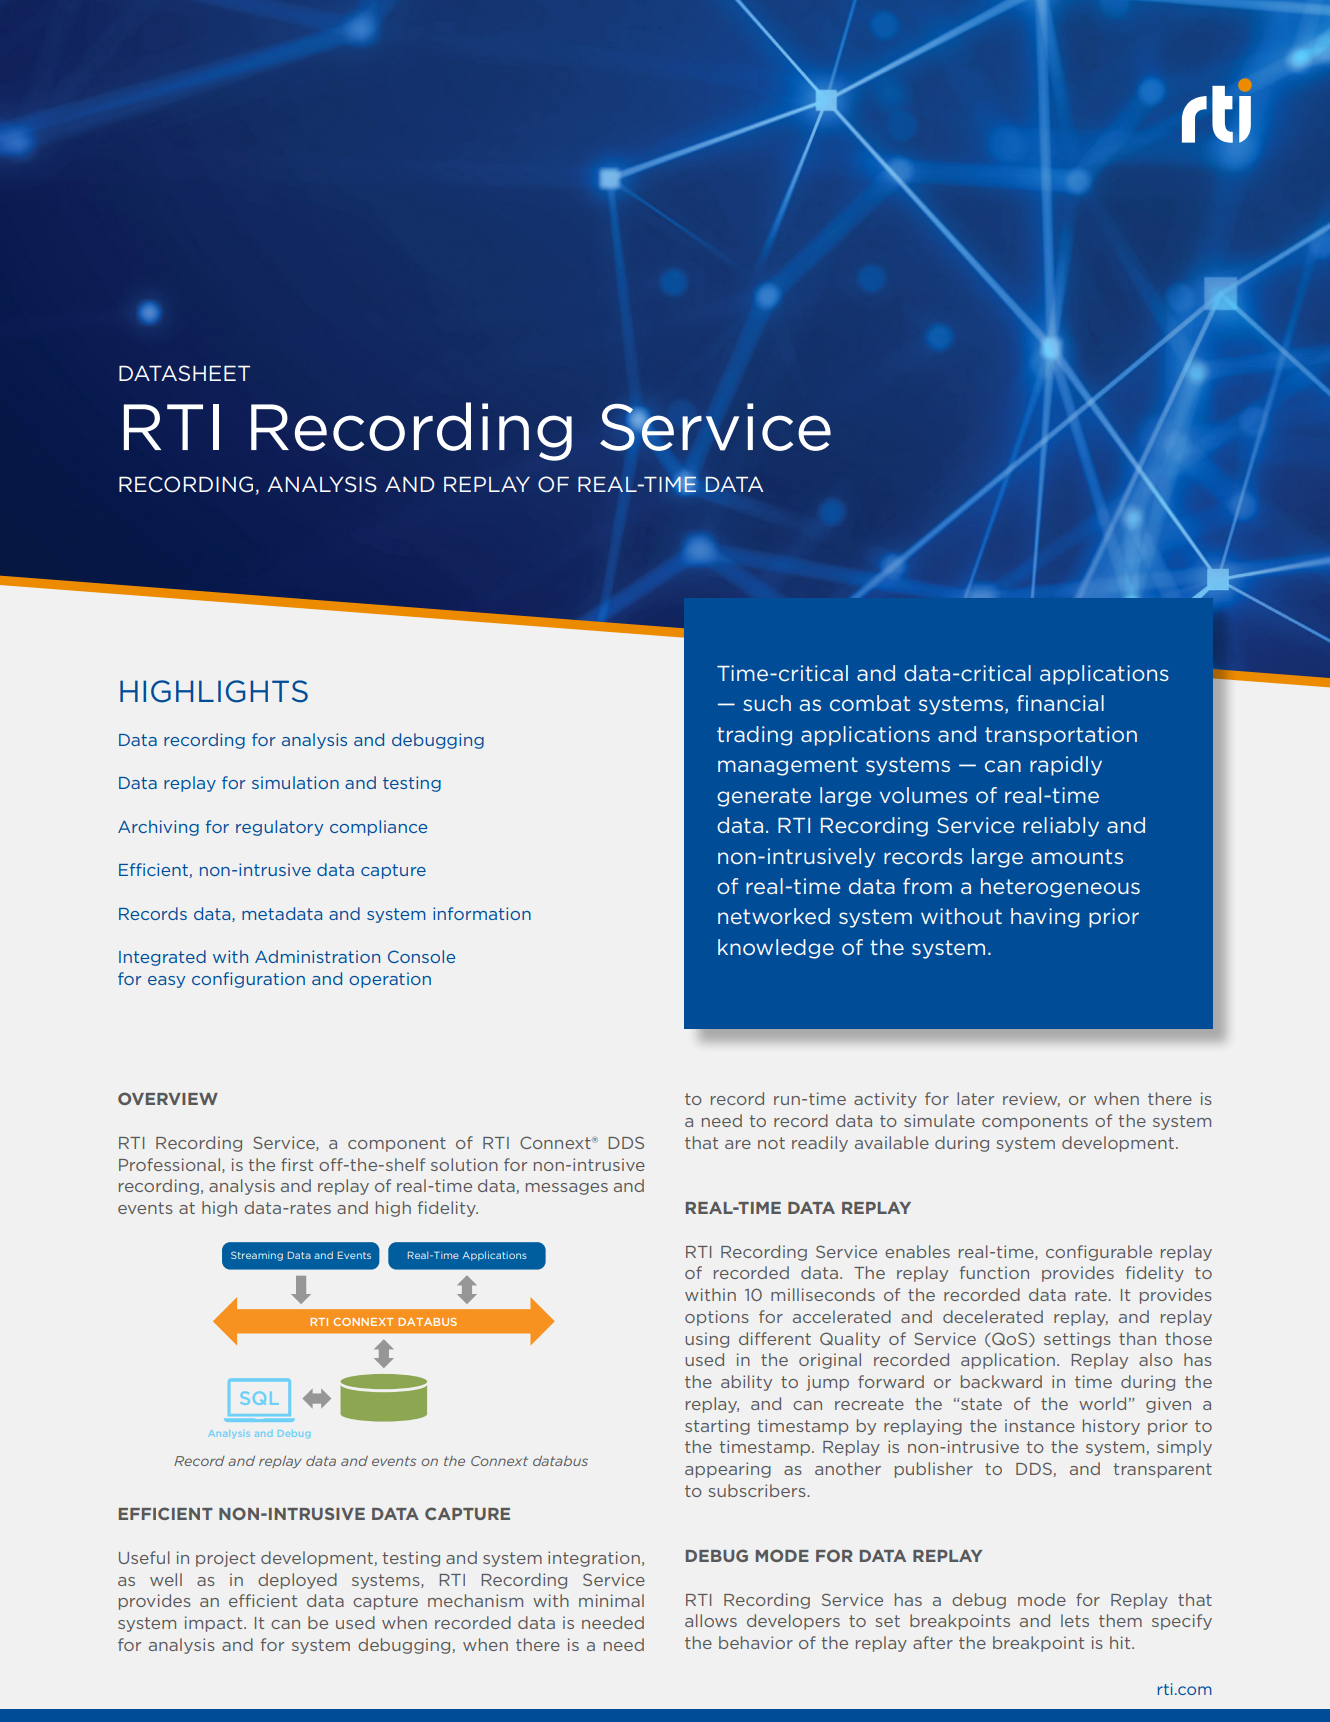 The image size is (1330, 1722). I want to click on first, so click(297, 1164).
